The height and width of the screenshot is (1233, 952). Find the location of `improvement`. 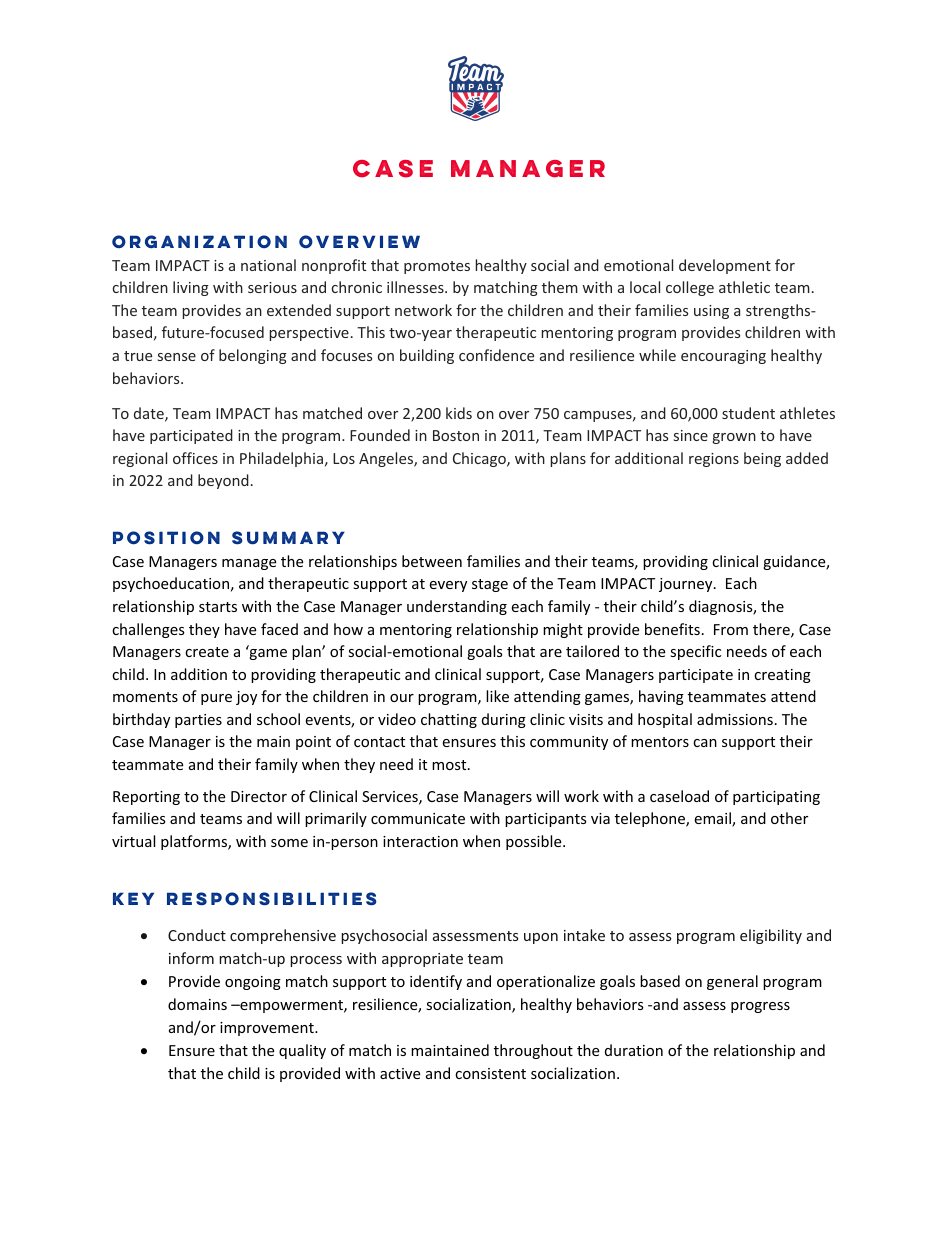

improvement is located at coordinates (268, 1029).
